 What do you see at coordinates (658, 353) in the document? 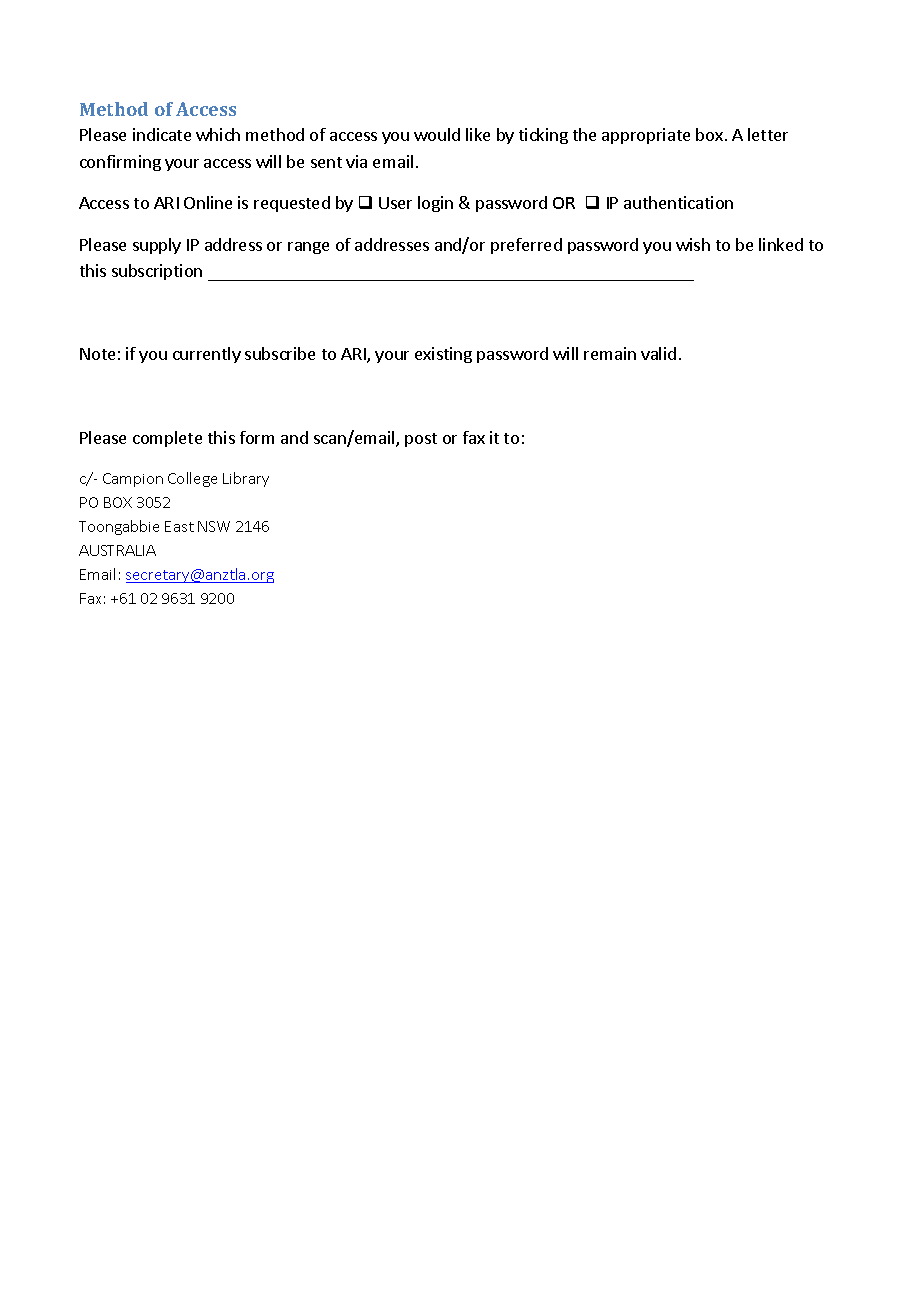
I see `valid` at bounding box center [658, 353].
